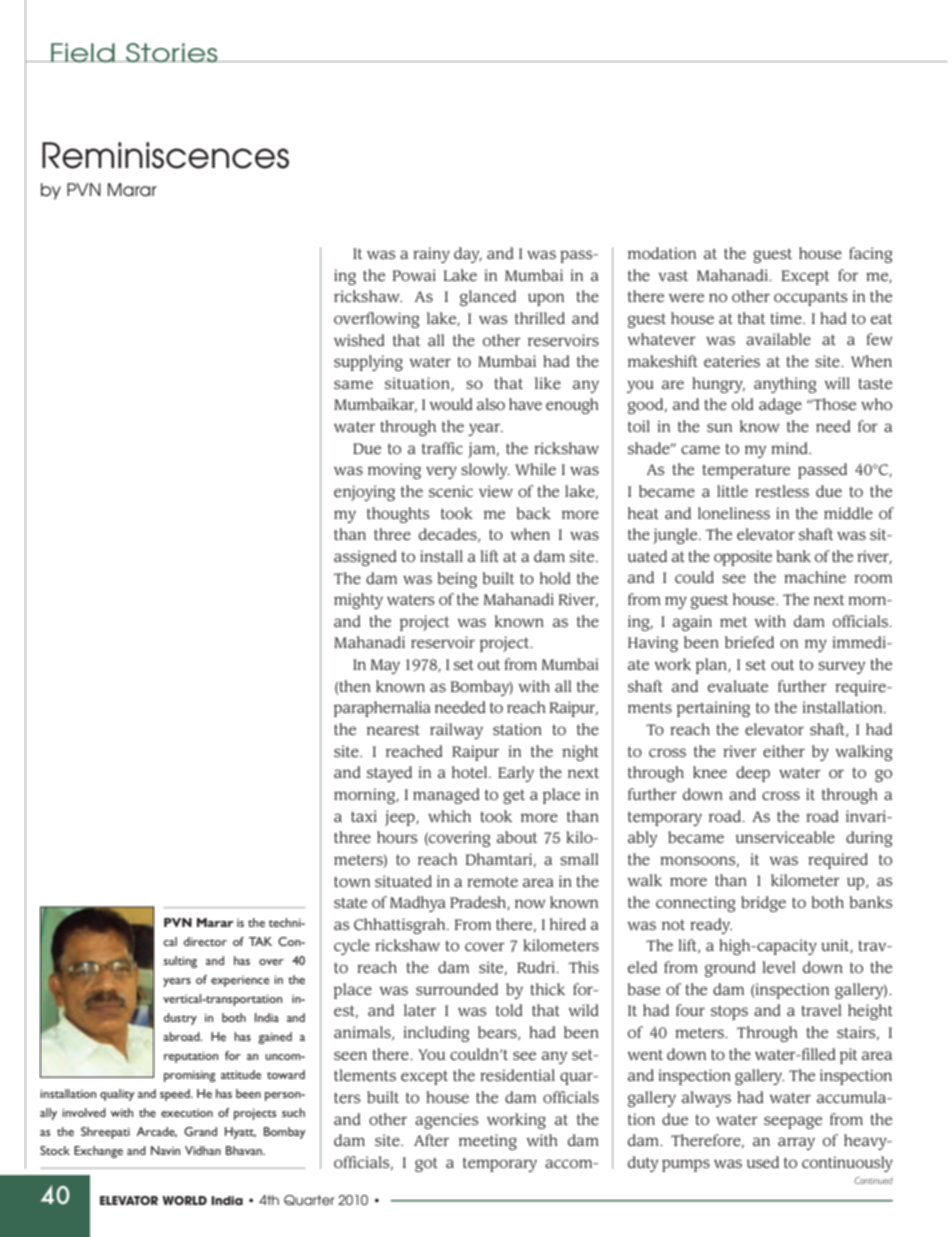 The height and width of the screenshot is (1237, 952). Describe the element at coordinates (172, 53) in the screenshot. I see `Stories` at that location.
